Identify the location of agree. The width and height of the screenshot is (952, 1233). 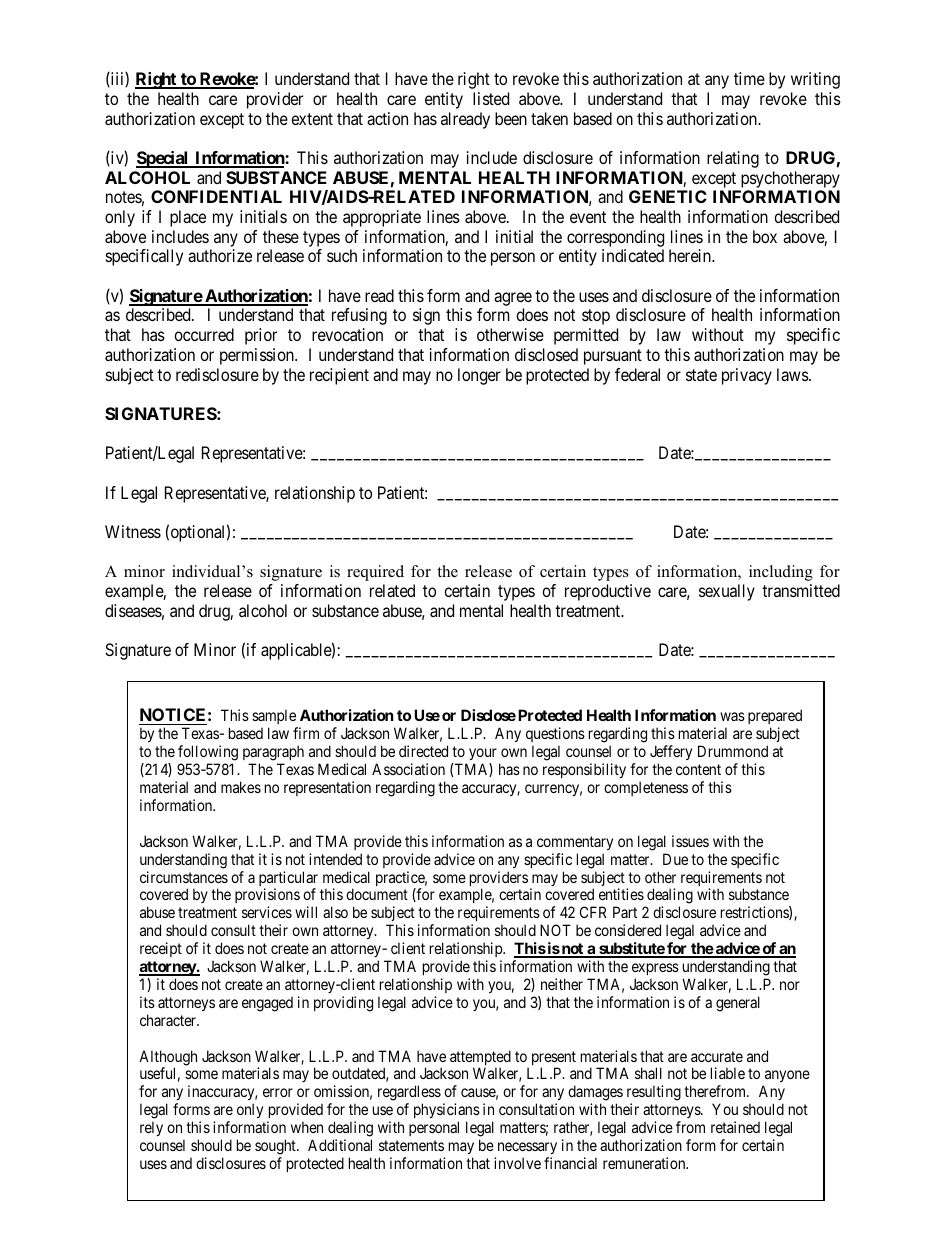
(513, 299).
